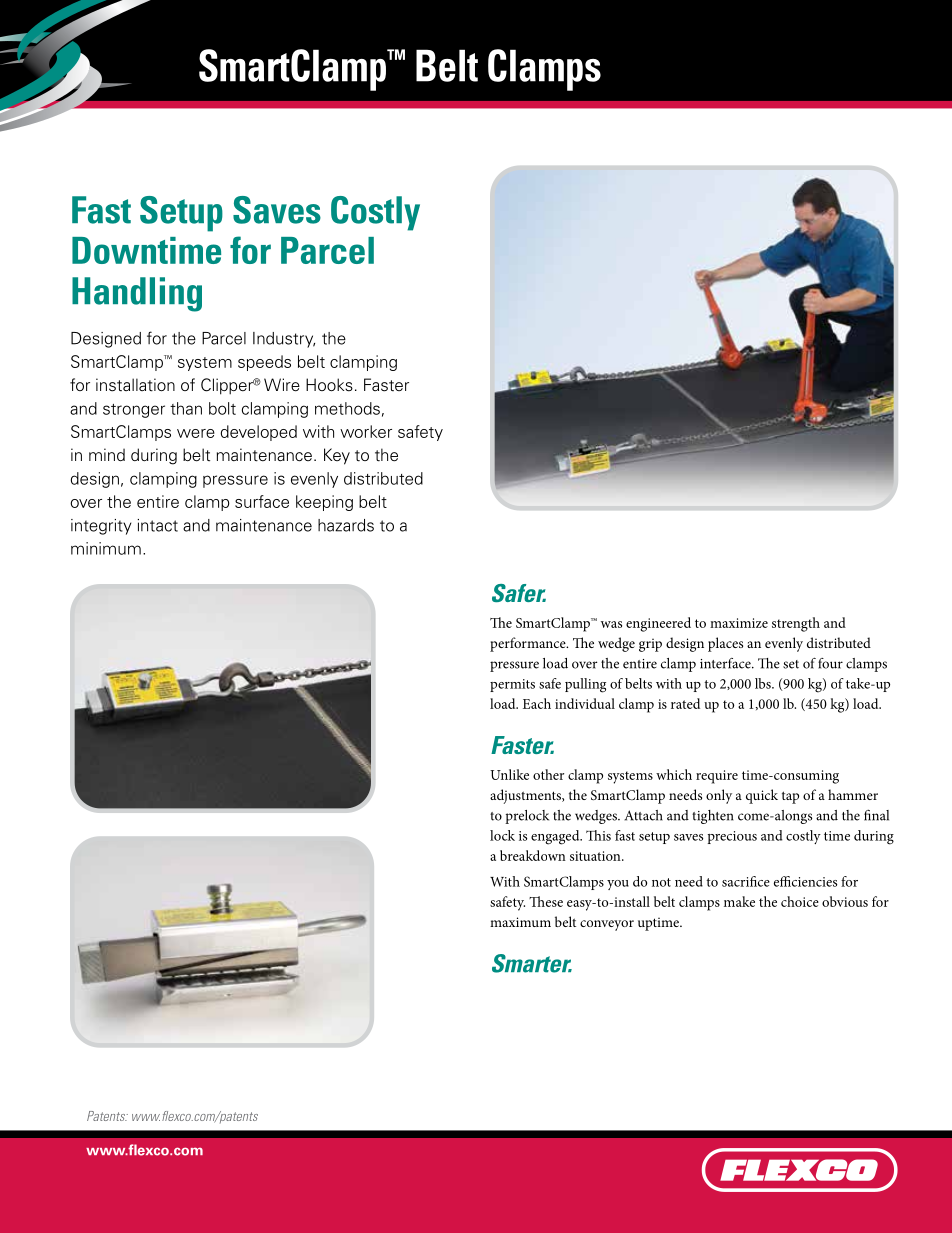  What do you see at coordinates (548, 774) in the screenshot?
I see `other` at bounding box center [548, 774].
